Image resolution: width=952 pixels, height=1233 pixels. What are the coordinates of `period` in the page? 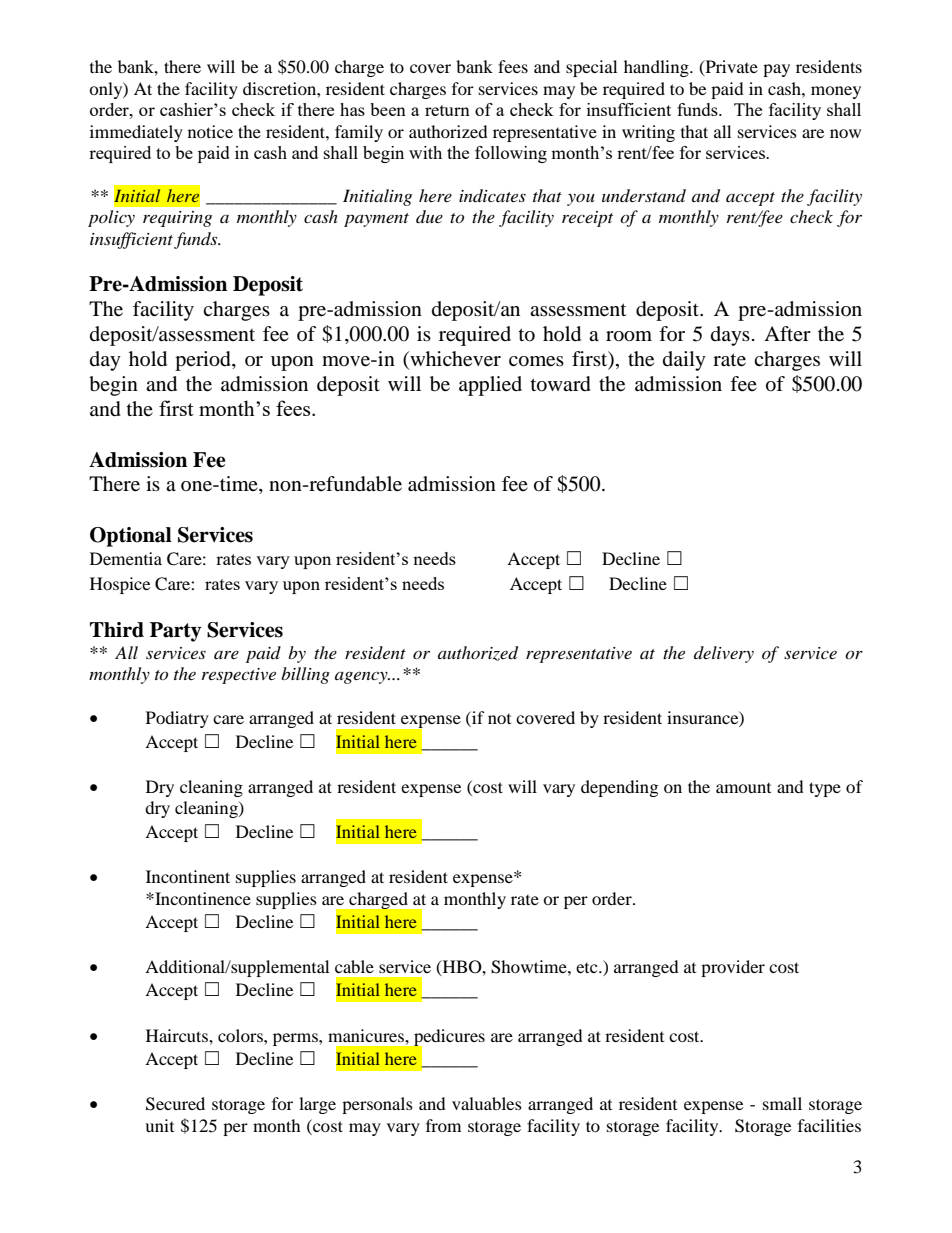 It's located at (204, 361).
